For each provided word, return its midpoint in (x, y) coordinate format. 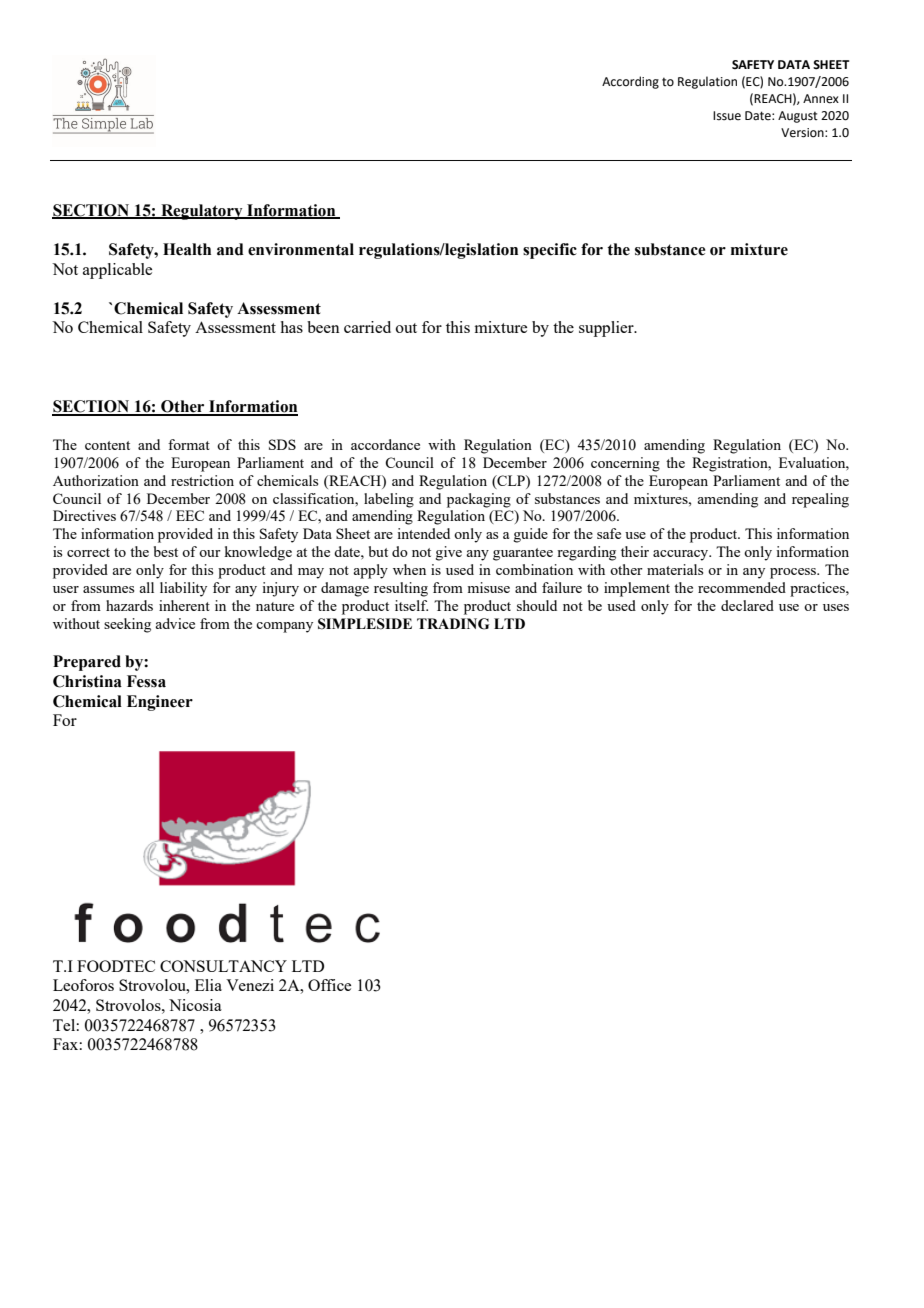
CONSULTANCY (223, 966)
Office (329, 985)
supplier (607, 329)
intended (424, 533)
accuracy (682, 555)
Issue (727, 116)
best (166, 551)
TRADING (453, 624)
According (630, 82)
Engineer (160, 703)
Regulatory (202, 212)
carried (367, 327)
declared (747, 605)
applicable (117, 271)
